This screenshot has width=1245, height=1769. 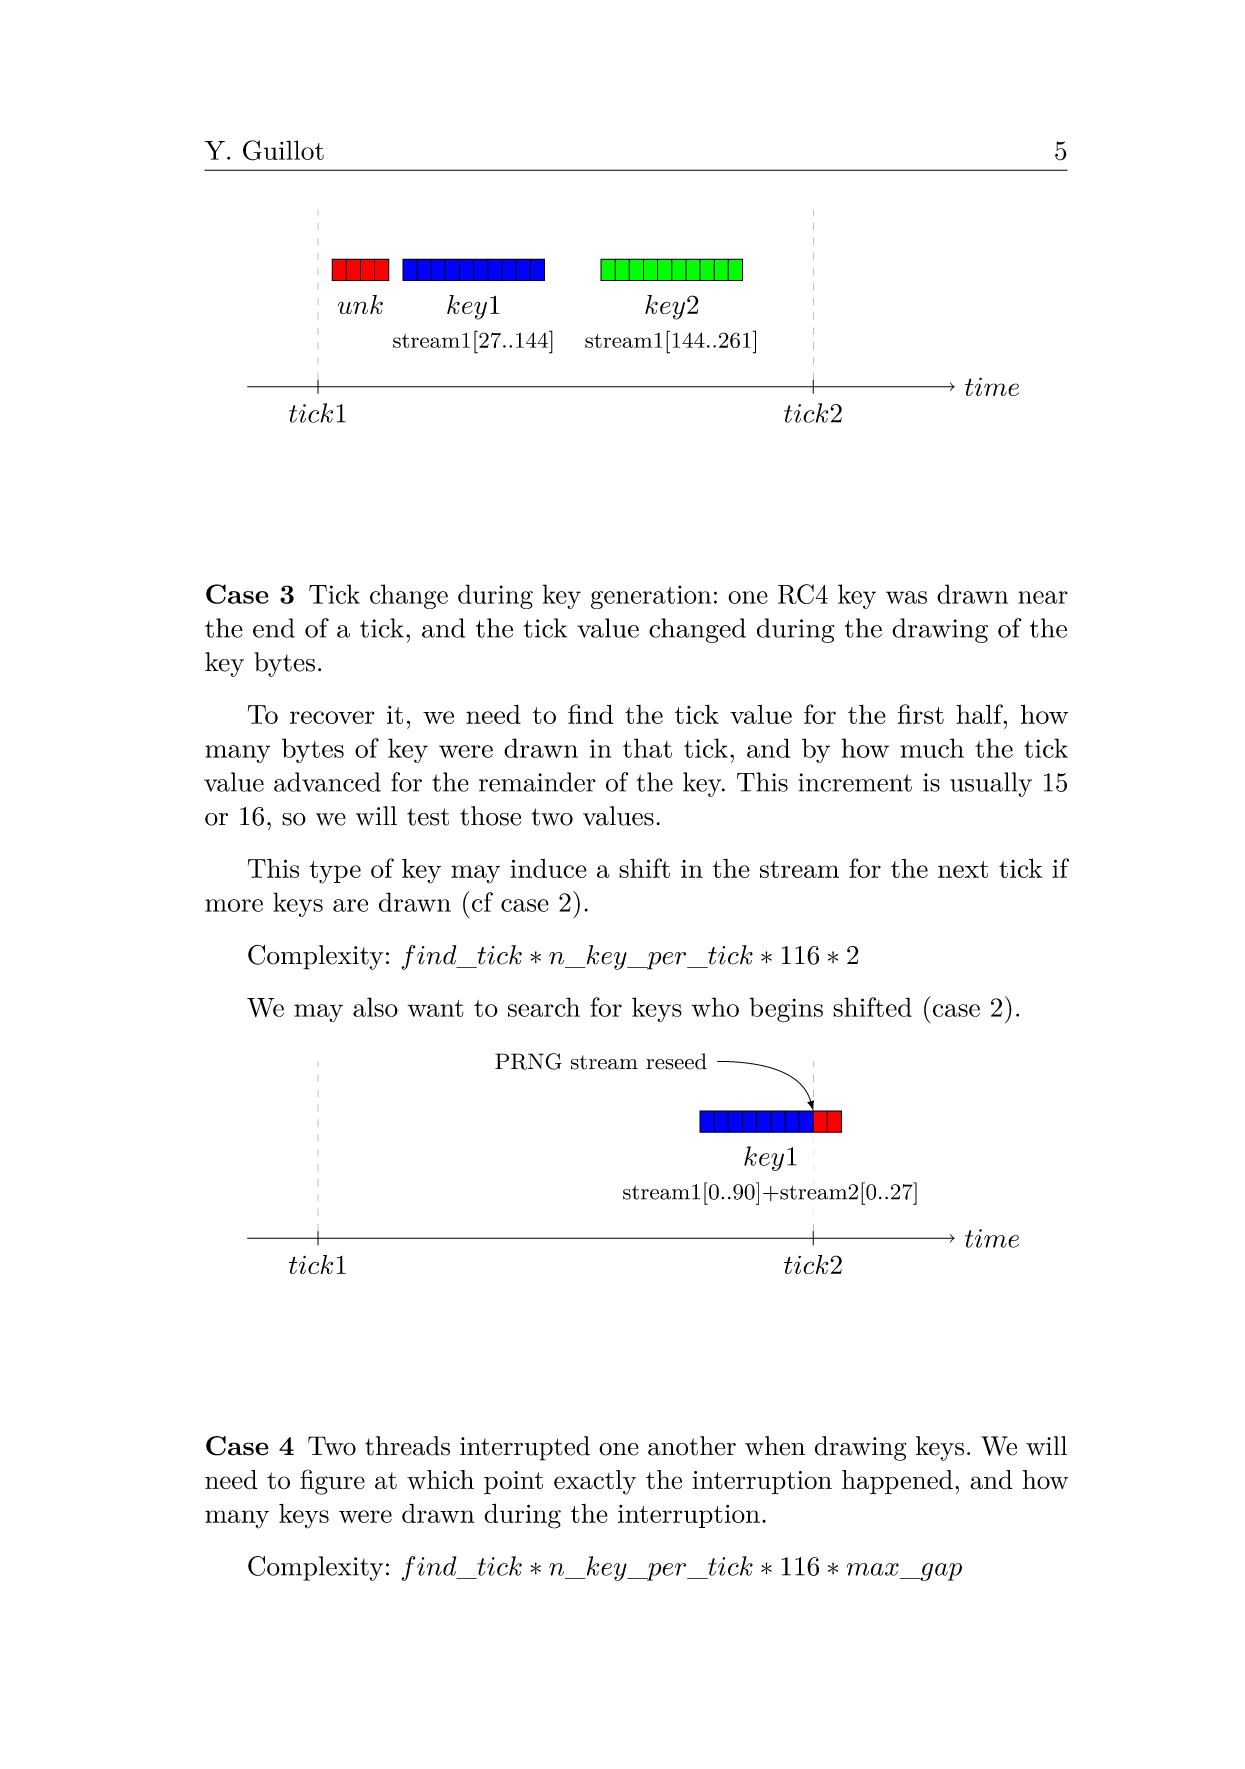 I want to click on are, so click(x=350, y=905).
